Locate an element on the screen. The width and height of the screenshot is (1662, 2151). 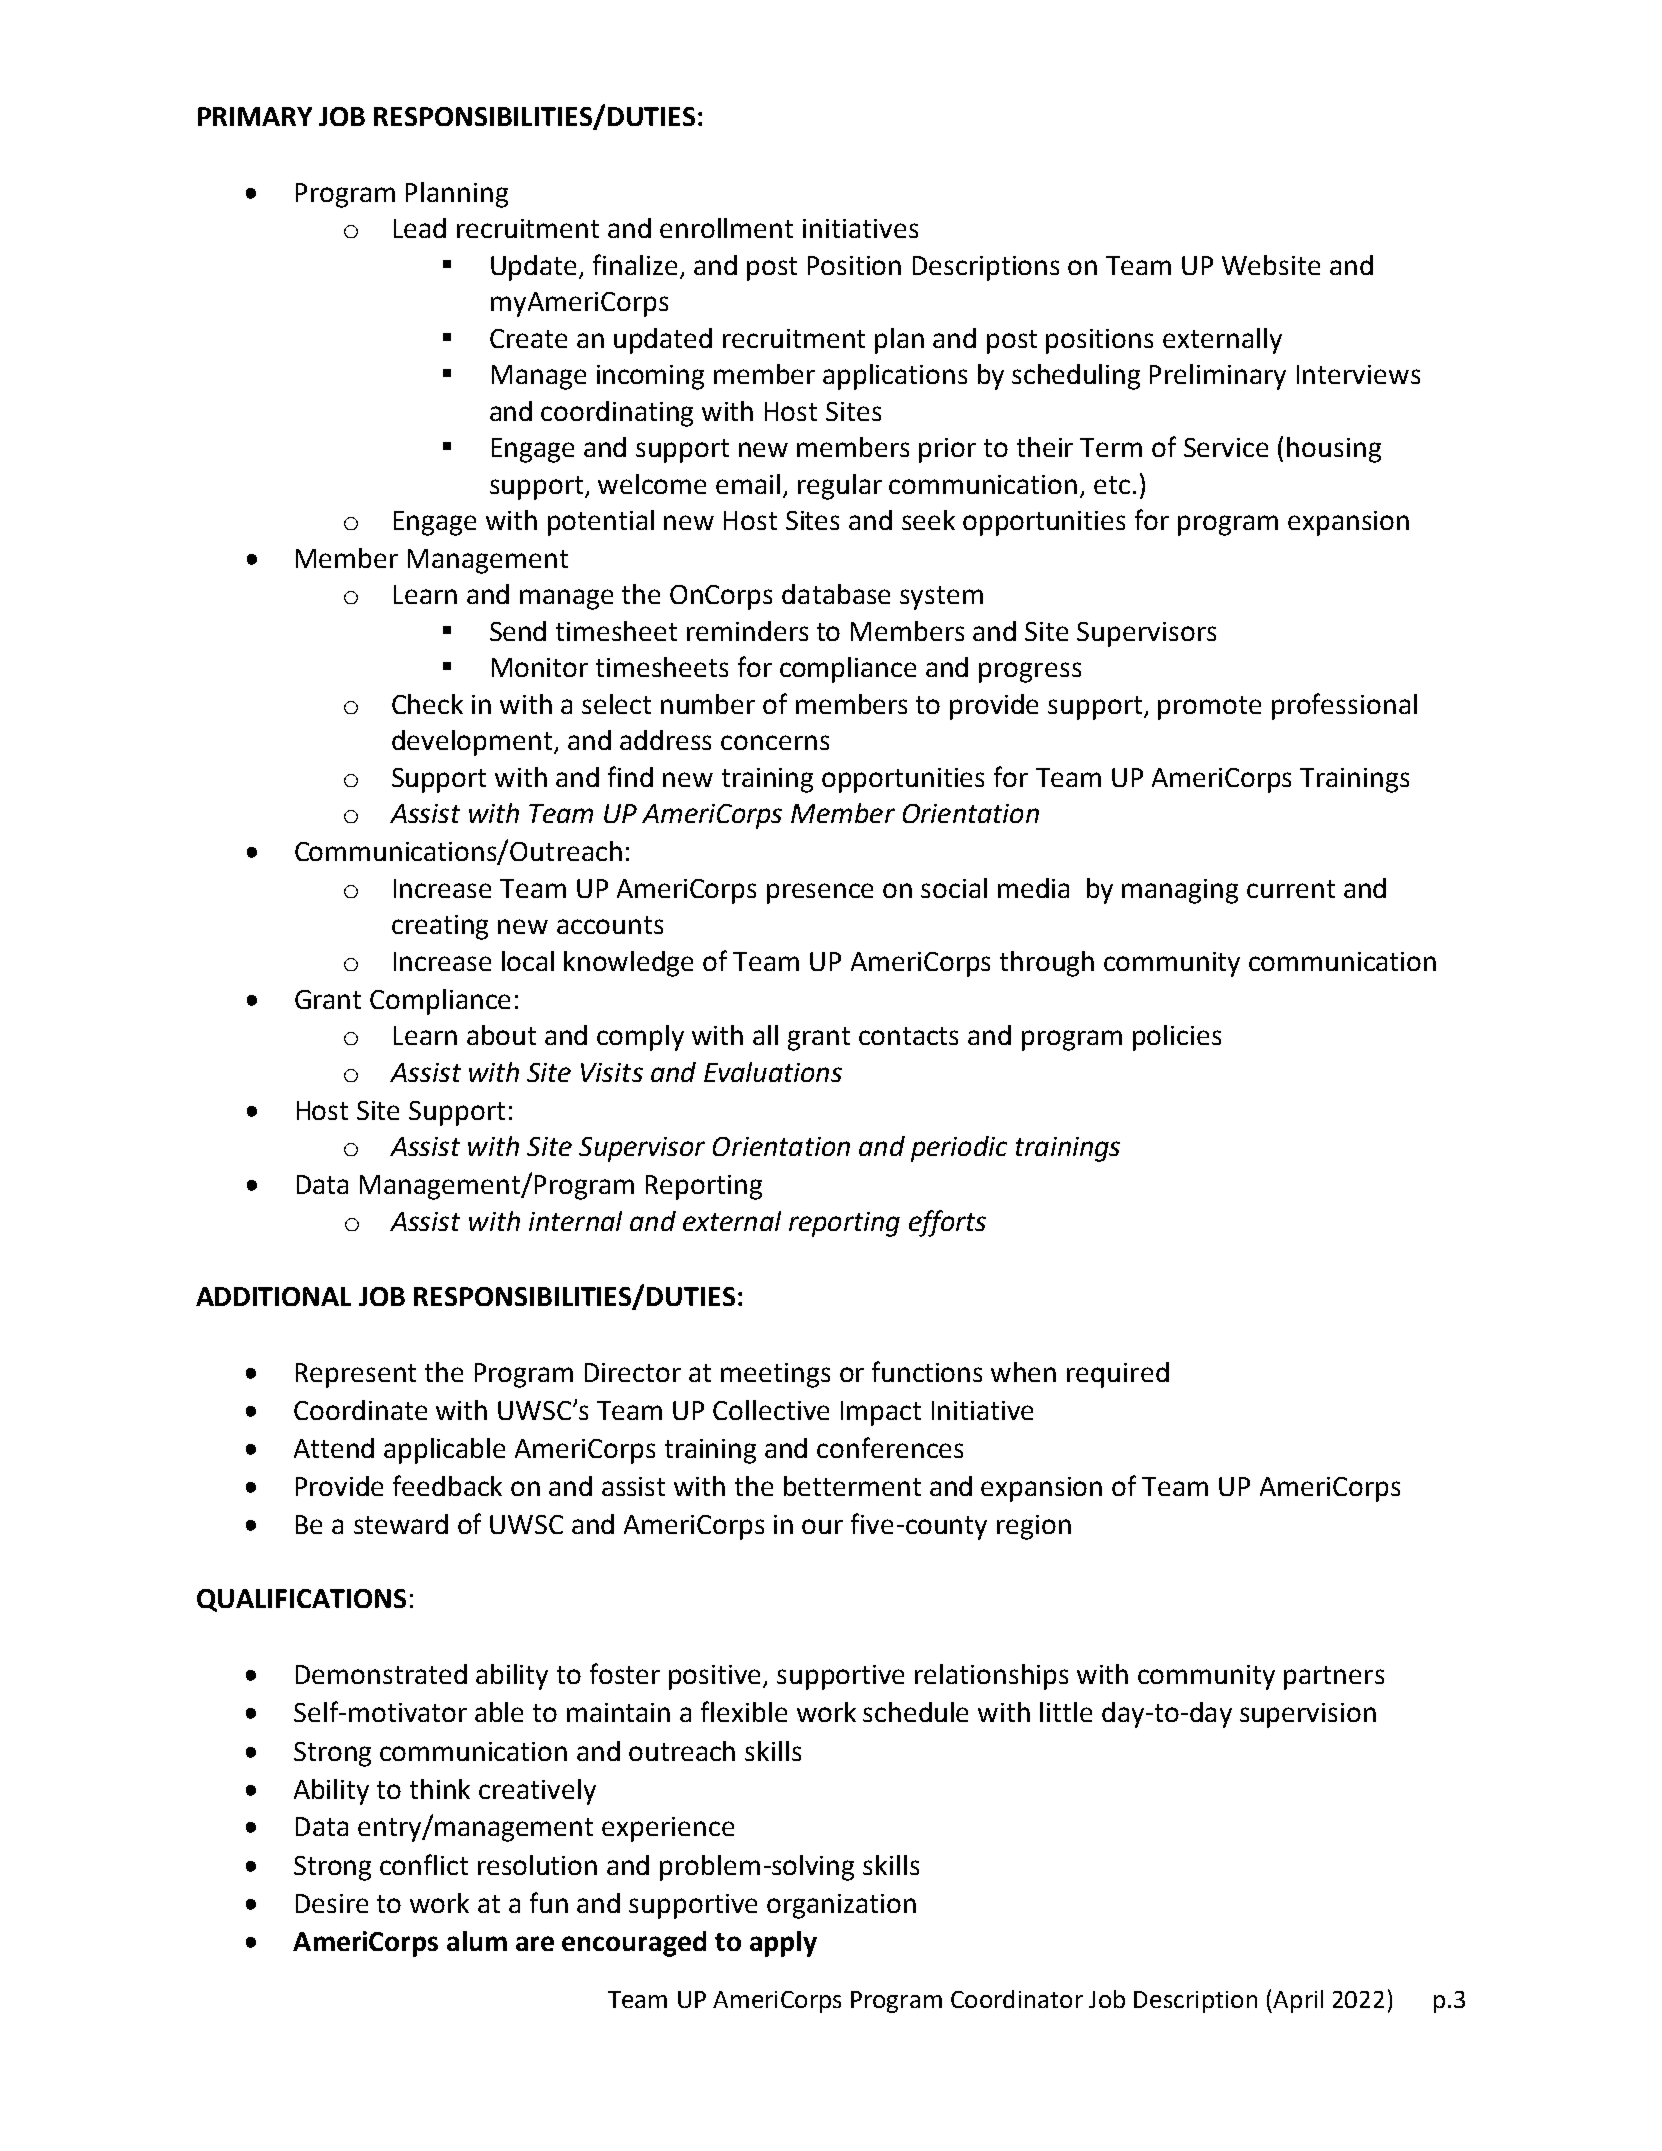
Represent is located at coordinates (356, 1375).
